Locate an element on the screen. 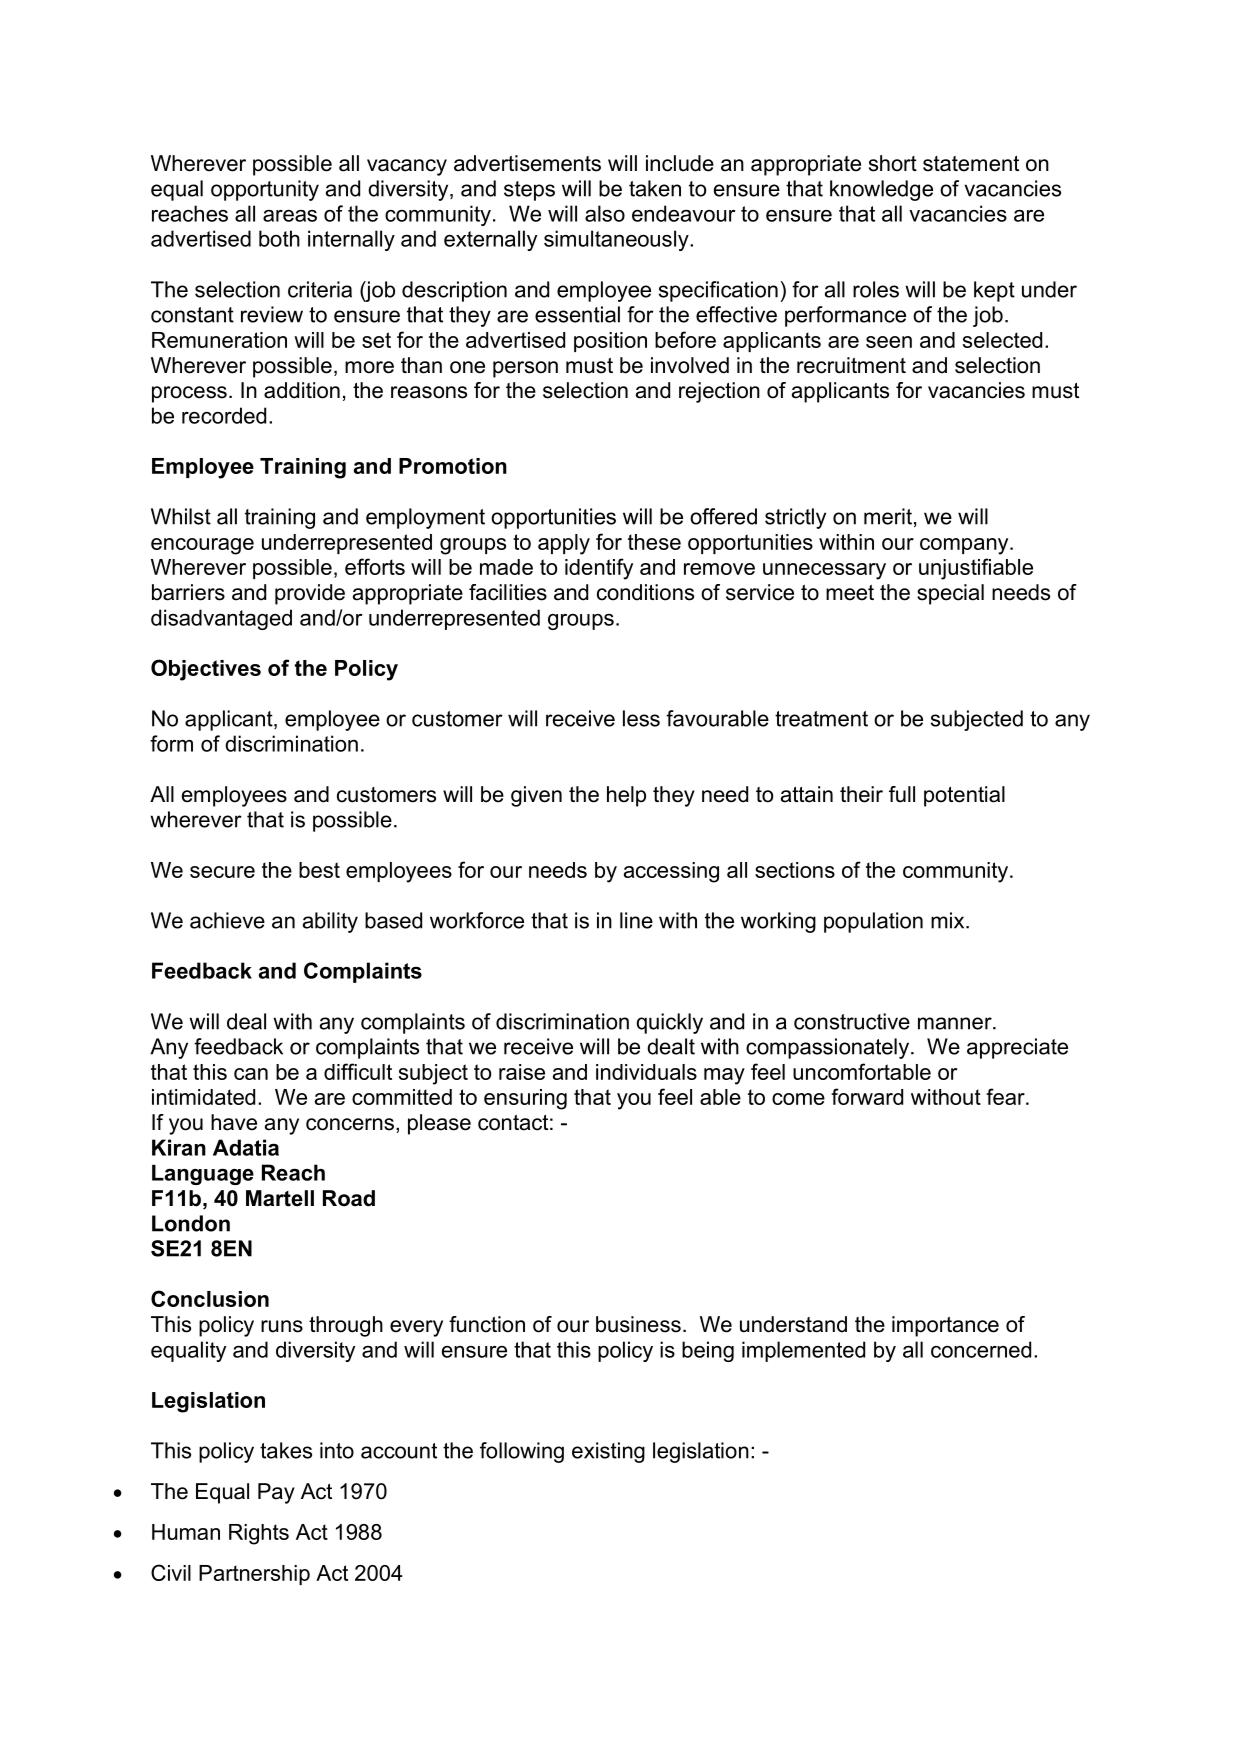 The image size is (1244, 1760). also is located at coordinates (605, 213).
